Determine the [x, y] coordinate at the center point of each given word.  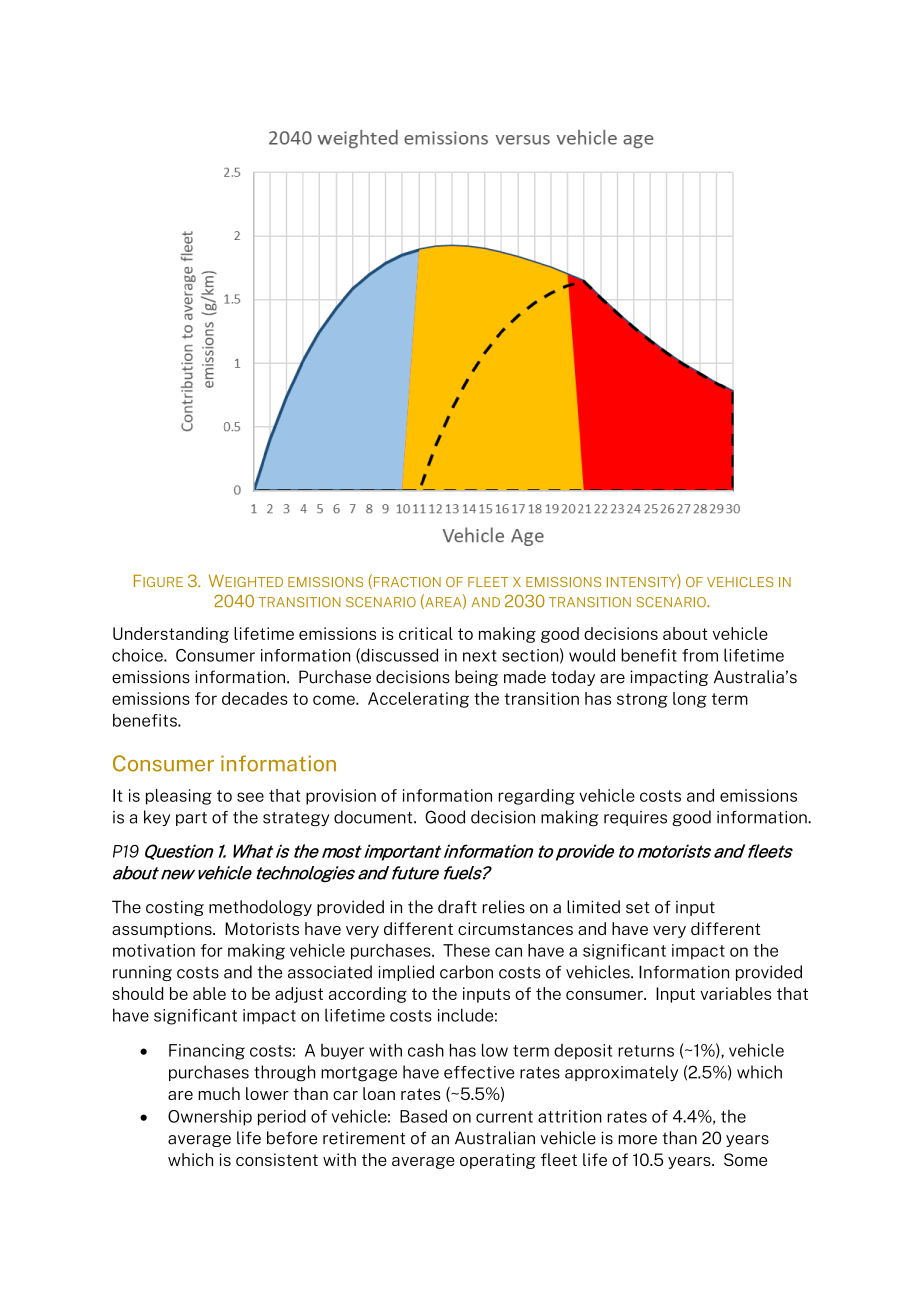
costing [175, 908]
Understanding [171, 635]
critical [426, 633]
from [700, 655]
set [638, 907]
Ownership [210, 1118]
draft [457, 907]
